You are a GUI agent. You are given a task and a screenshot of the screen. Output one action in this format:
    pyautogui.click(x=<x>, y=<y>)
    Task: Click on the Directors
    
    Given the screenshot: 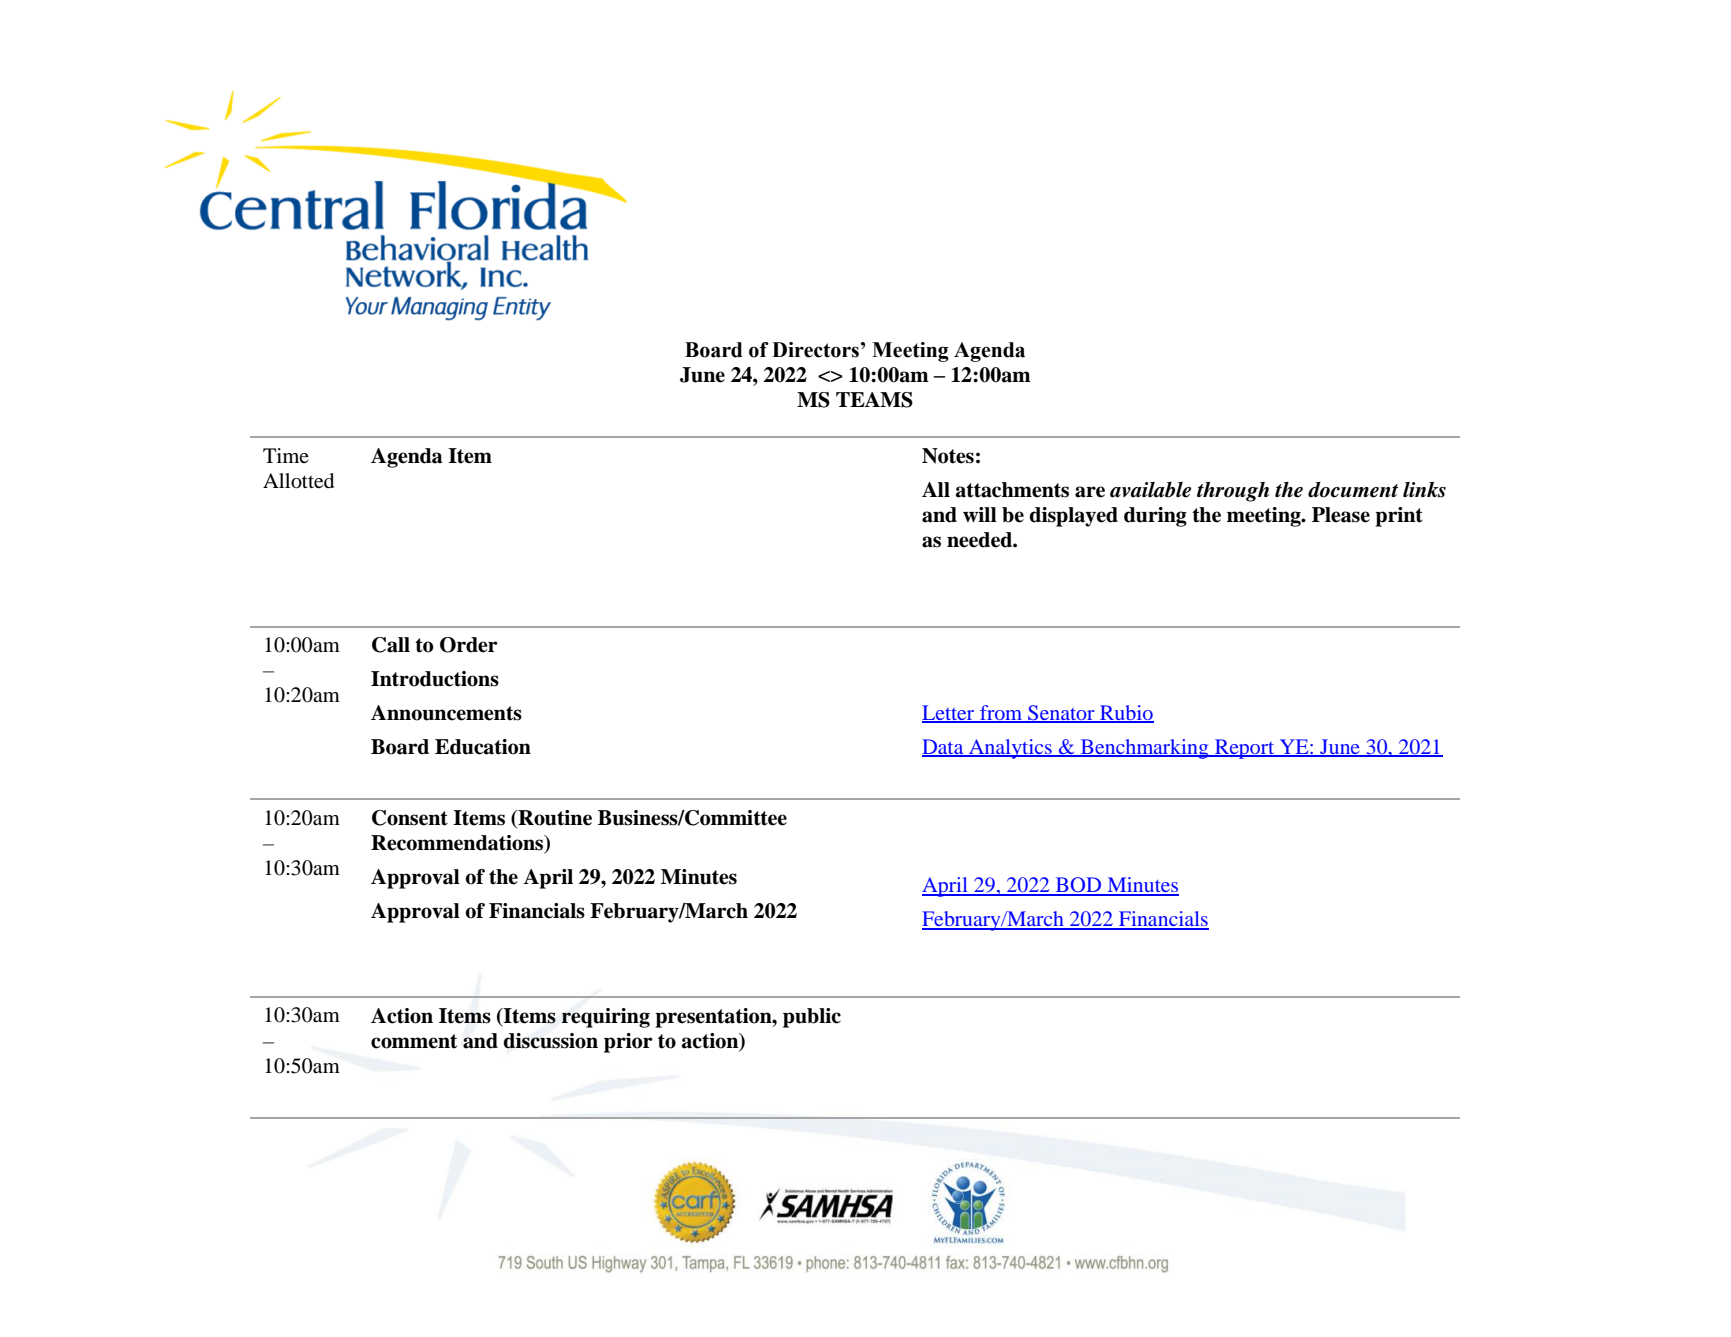 What is the action you would take?
    pyautogui.click(x=815, y=350)
